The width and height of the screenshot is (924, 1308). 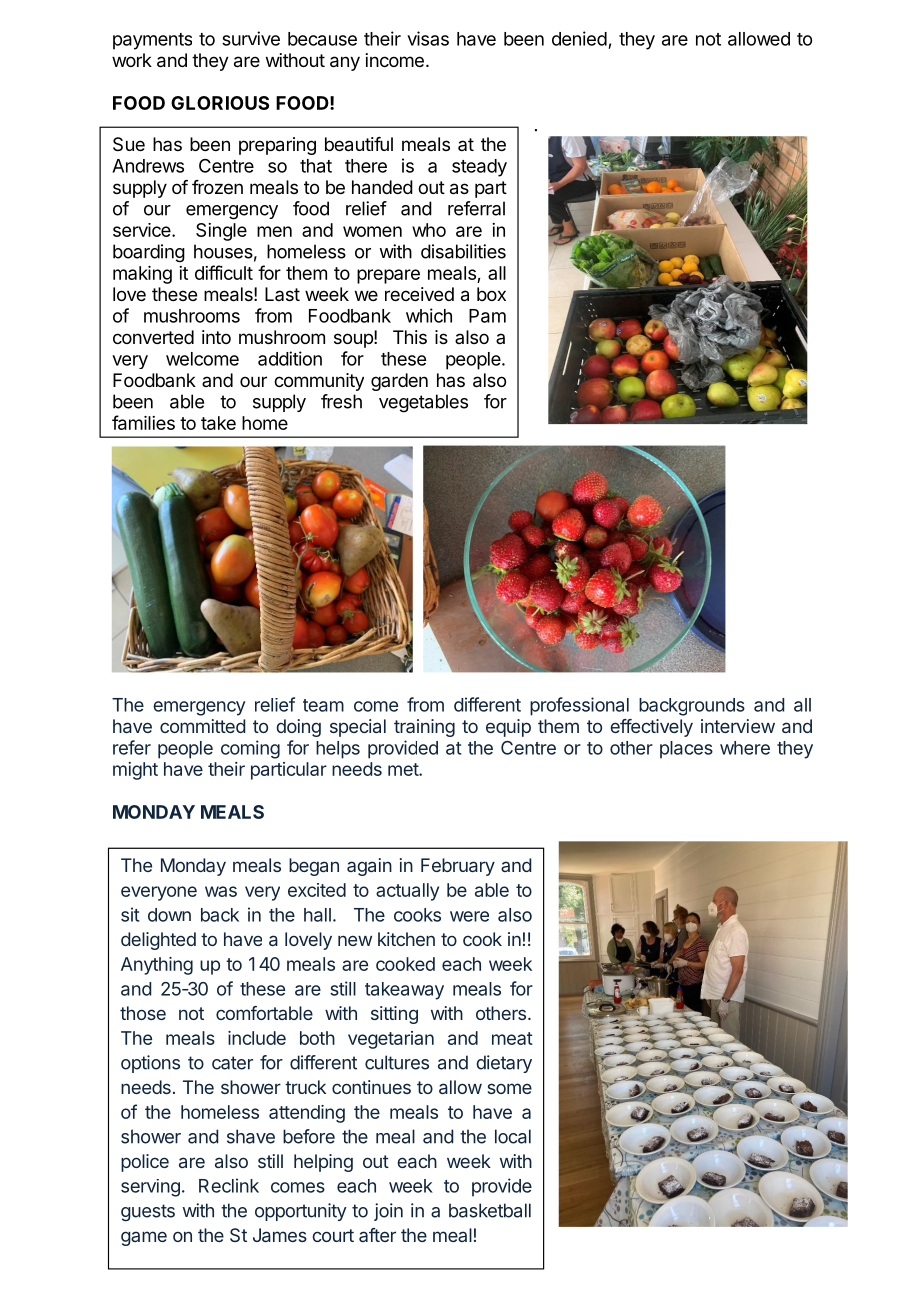 I want to click on into, so click(x=216, y=337).
